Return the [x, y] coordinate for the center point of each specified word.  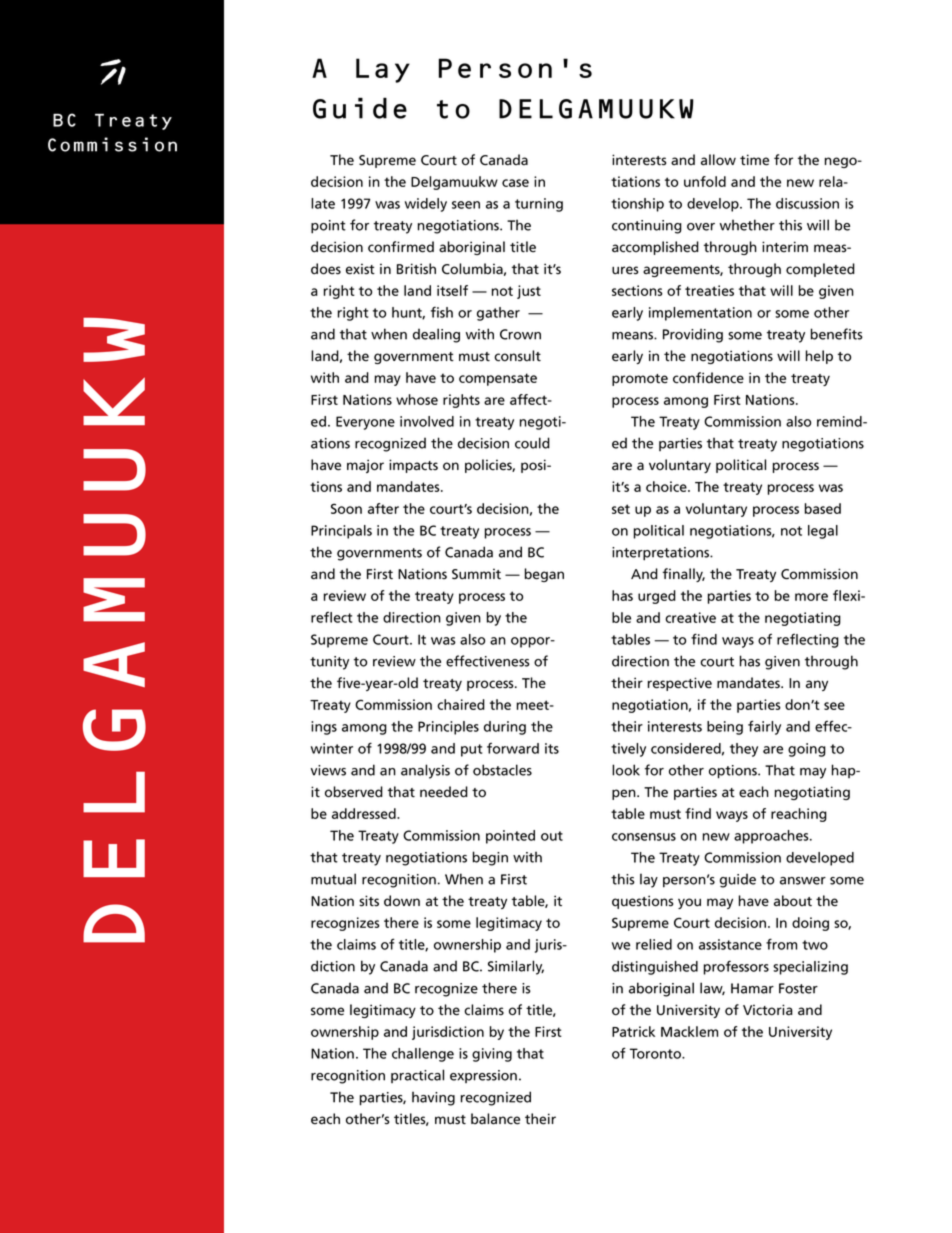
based [823, 508]
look [626, 770]
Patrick [633, 1031]
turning [539, 205]
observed [354, 792]
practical [417, 1076]
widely [426, 205]
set [621, 509]
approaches [772, 837]
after [383, 508]
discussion [807, 203]
